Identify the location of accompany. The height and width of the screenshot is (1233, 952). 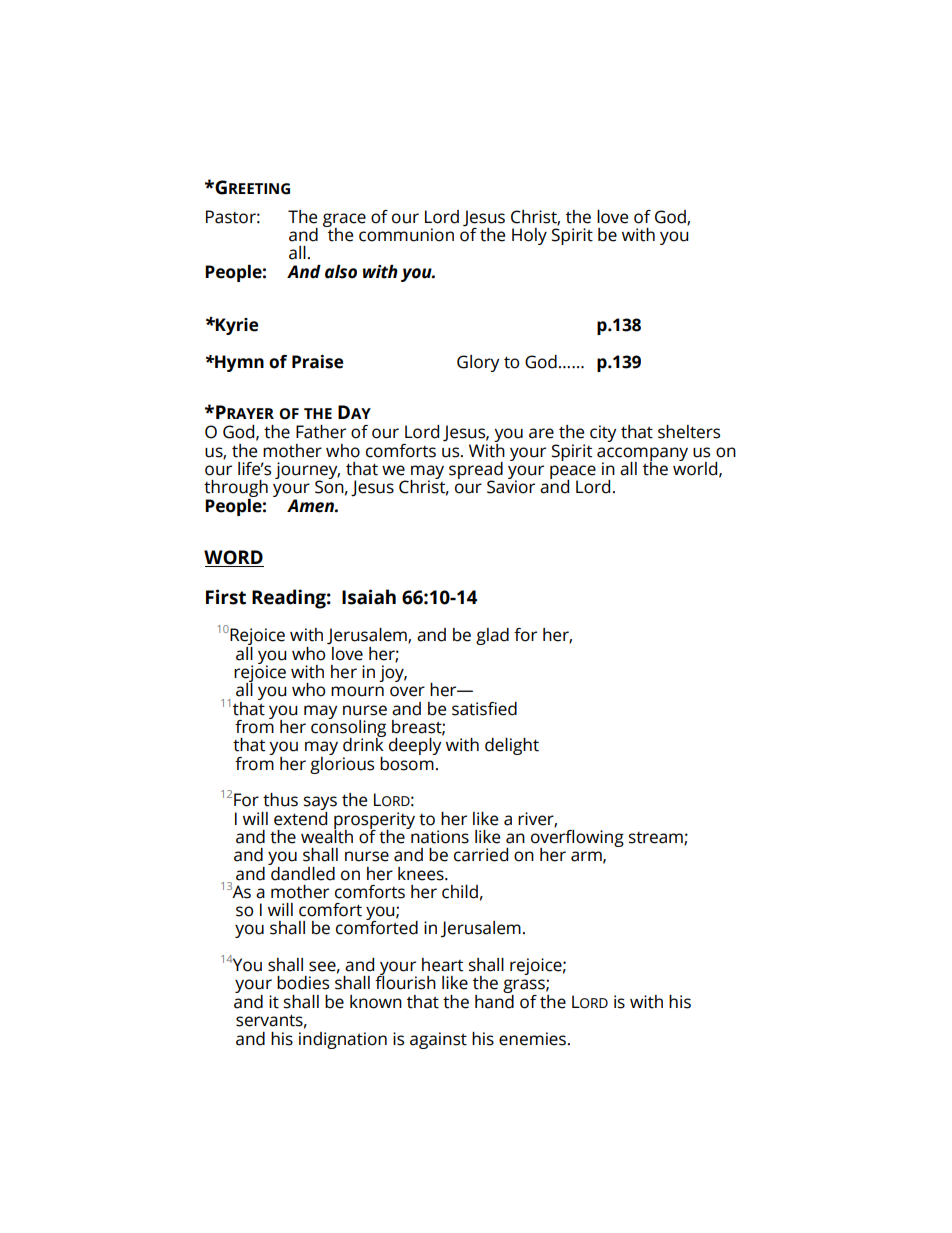
(642, 455).
